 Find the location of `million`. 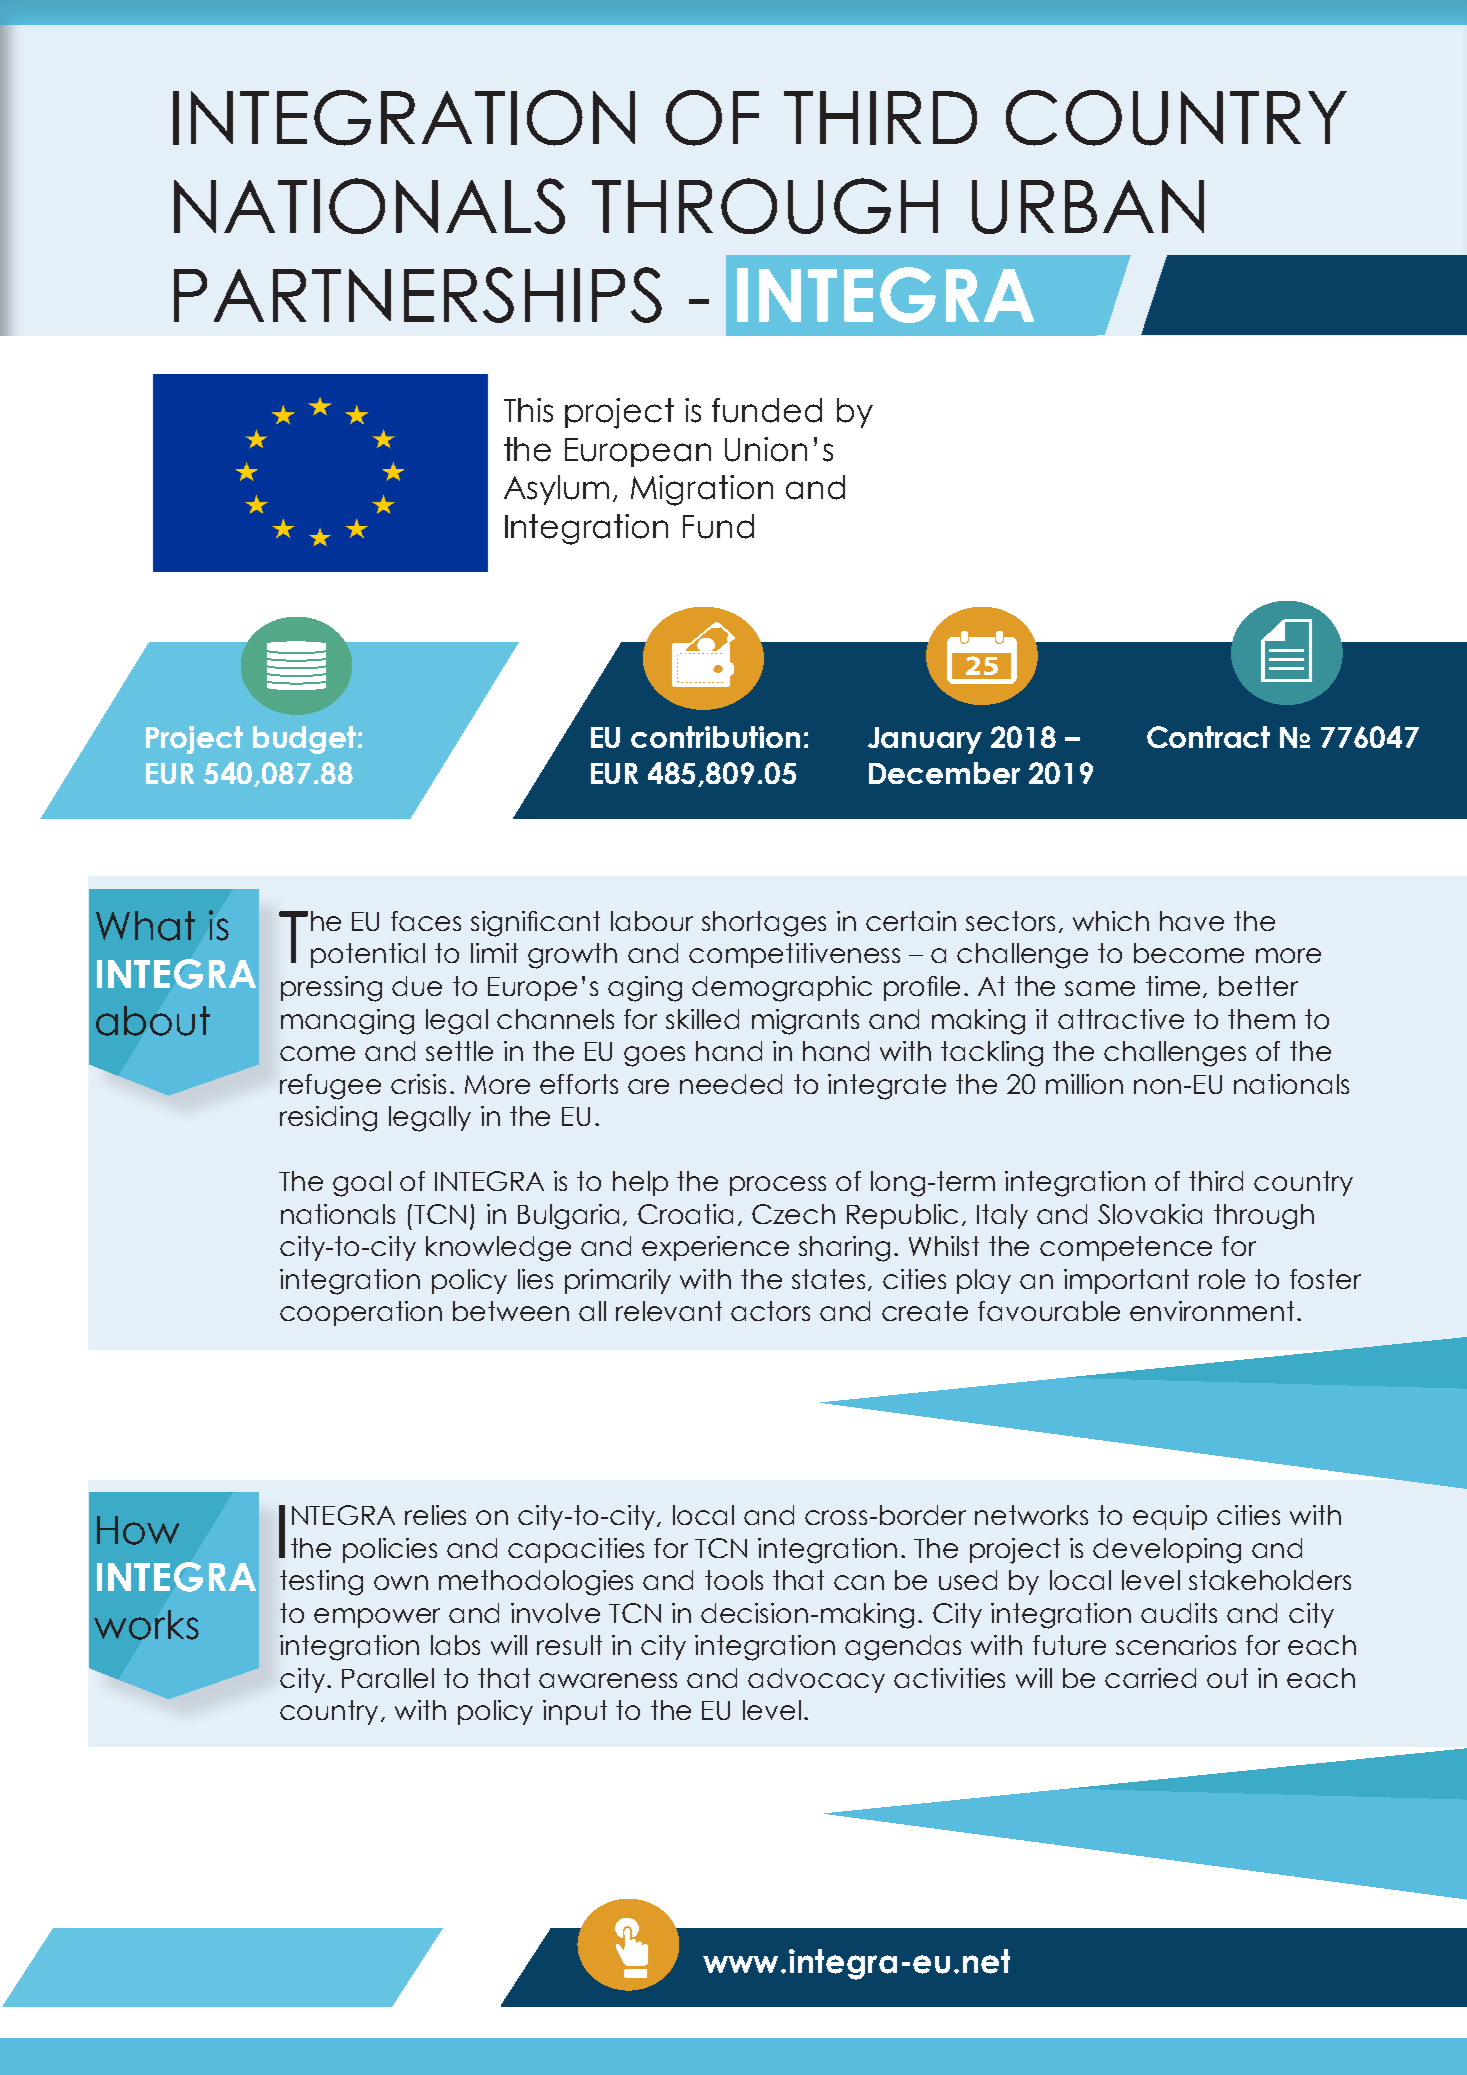

million is located at coordinates (1084, 1084).
